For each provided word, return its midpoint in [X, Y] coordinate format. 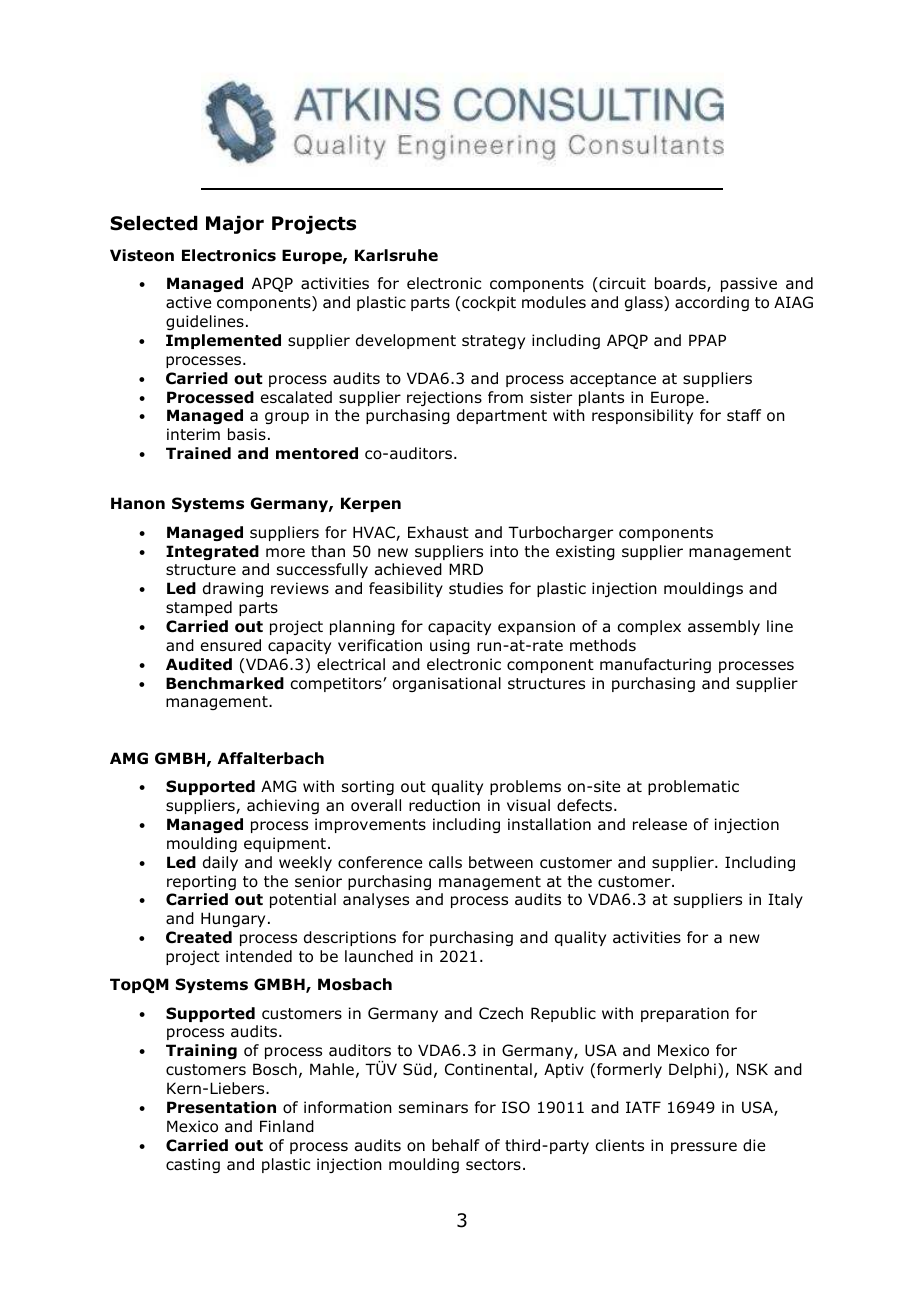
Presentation [221, 1107]
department [502, 416]
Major [235, 225]
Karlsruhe [396, 255]
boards [681, 284]
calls [445, 862]
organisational [447, 684]
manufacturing [655, 665]
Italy [785, 900]
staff [744, 415]
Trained [198, 453]
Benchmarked [225, 683]
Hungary [233, 919]
